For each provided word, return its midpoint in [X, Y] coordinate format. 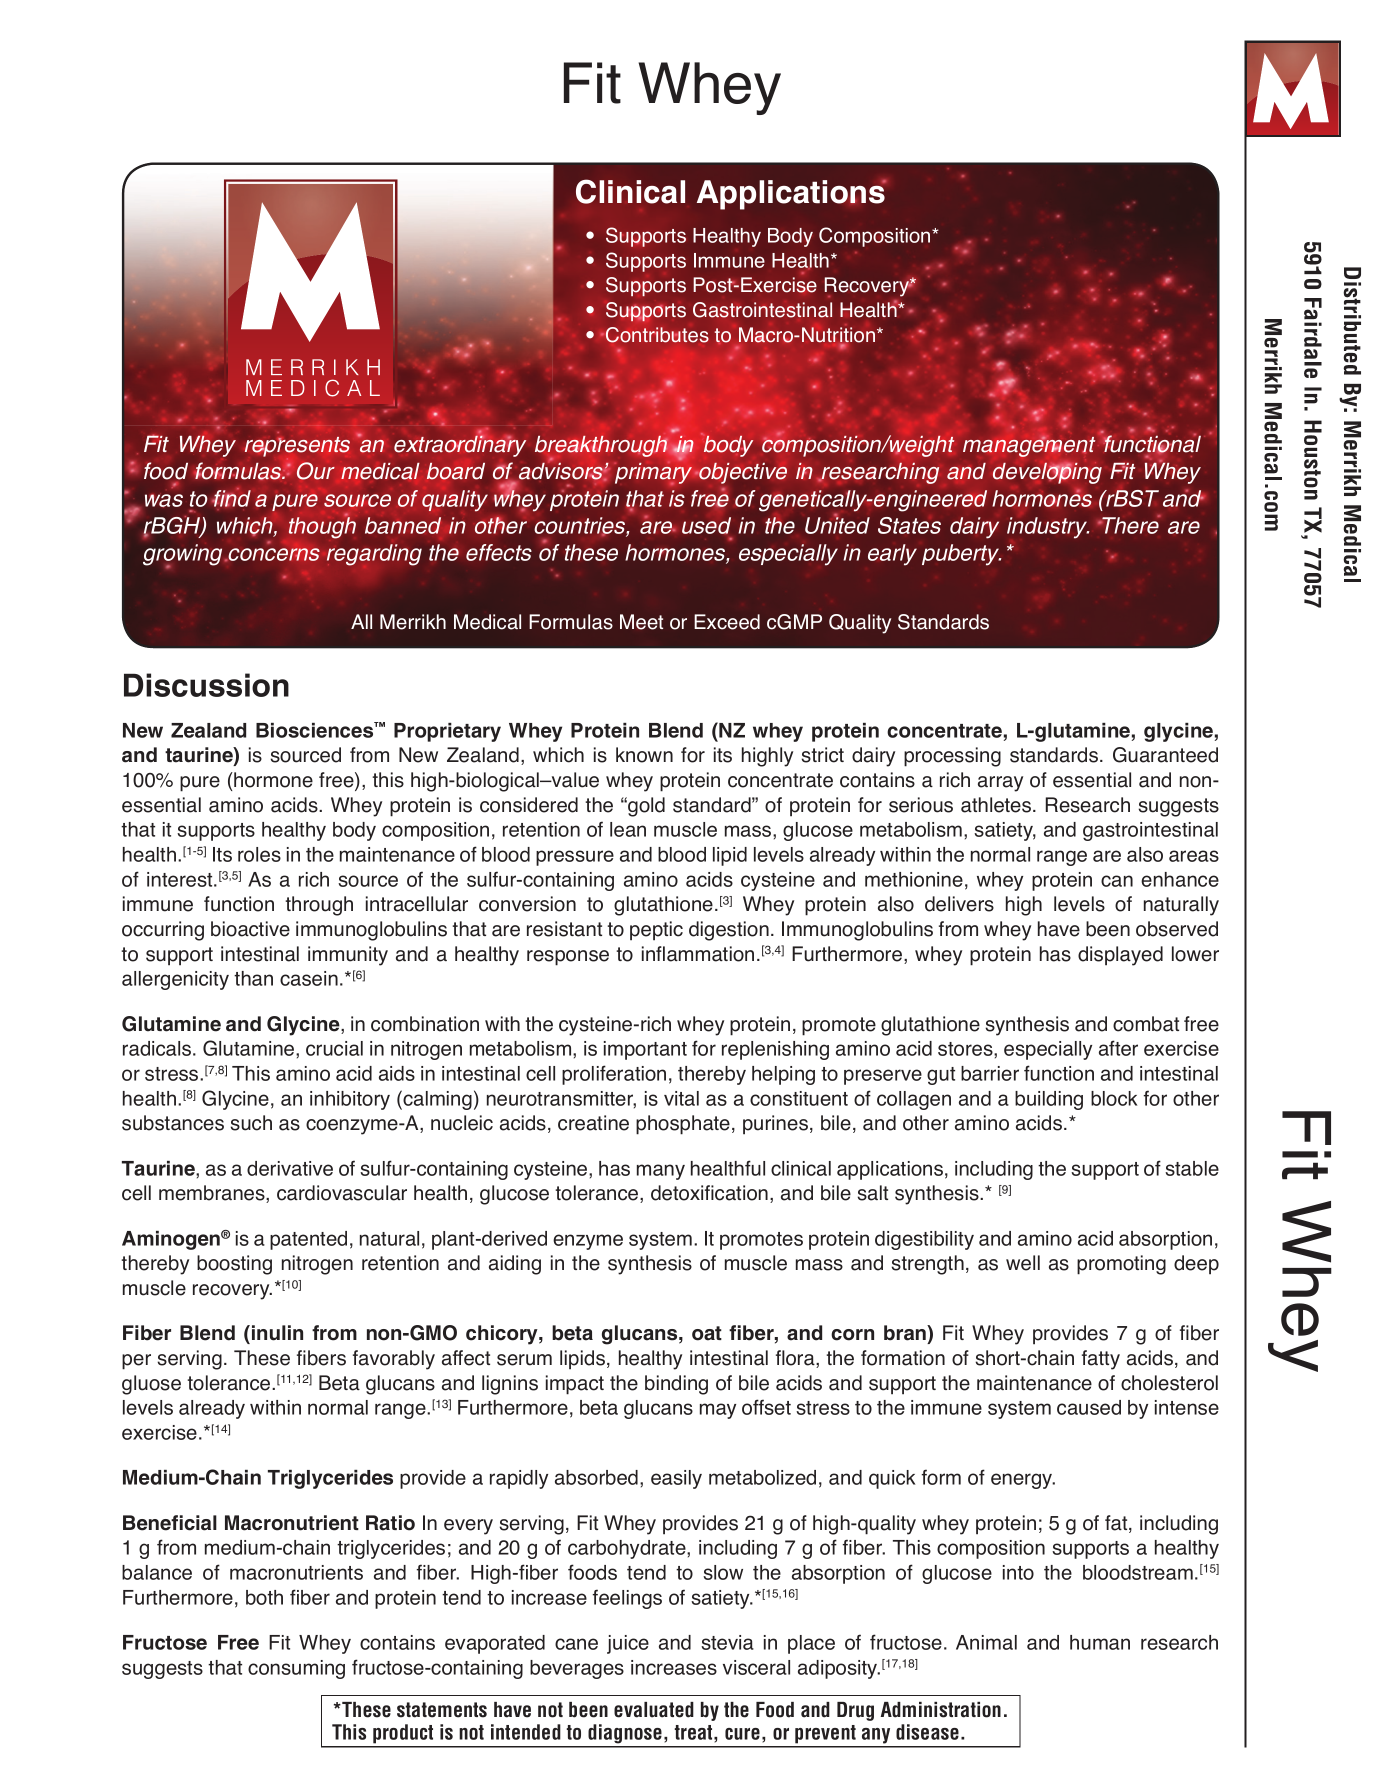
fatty [1101, 1360]
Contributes [657, 335]
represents [297, 448]
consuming [296, 1669]
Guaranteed [1165, 755]
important [645, 1050]
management [1029, 446]
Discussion [206, 685]
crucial [334, 1048]
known [644, 755]
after [1118, 1048]
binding [676, 1385]
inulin [276, 1333]
